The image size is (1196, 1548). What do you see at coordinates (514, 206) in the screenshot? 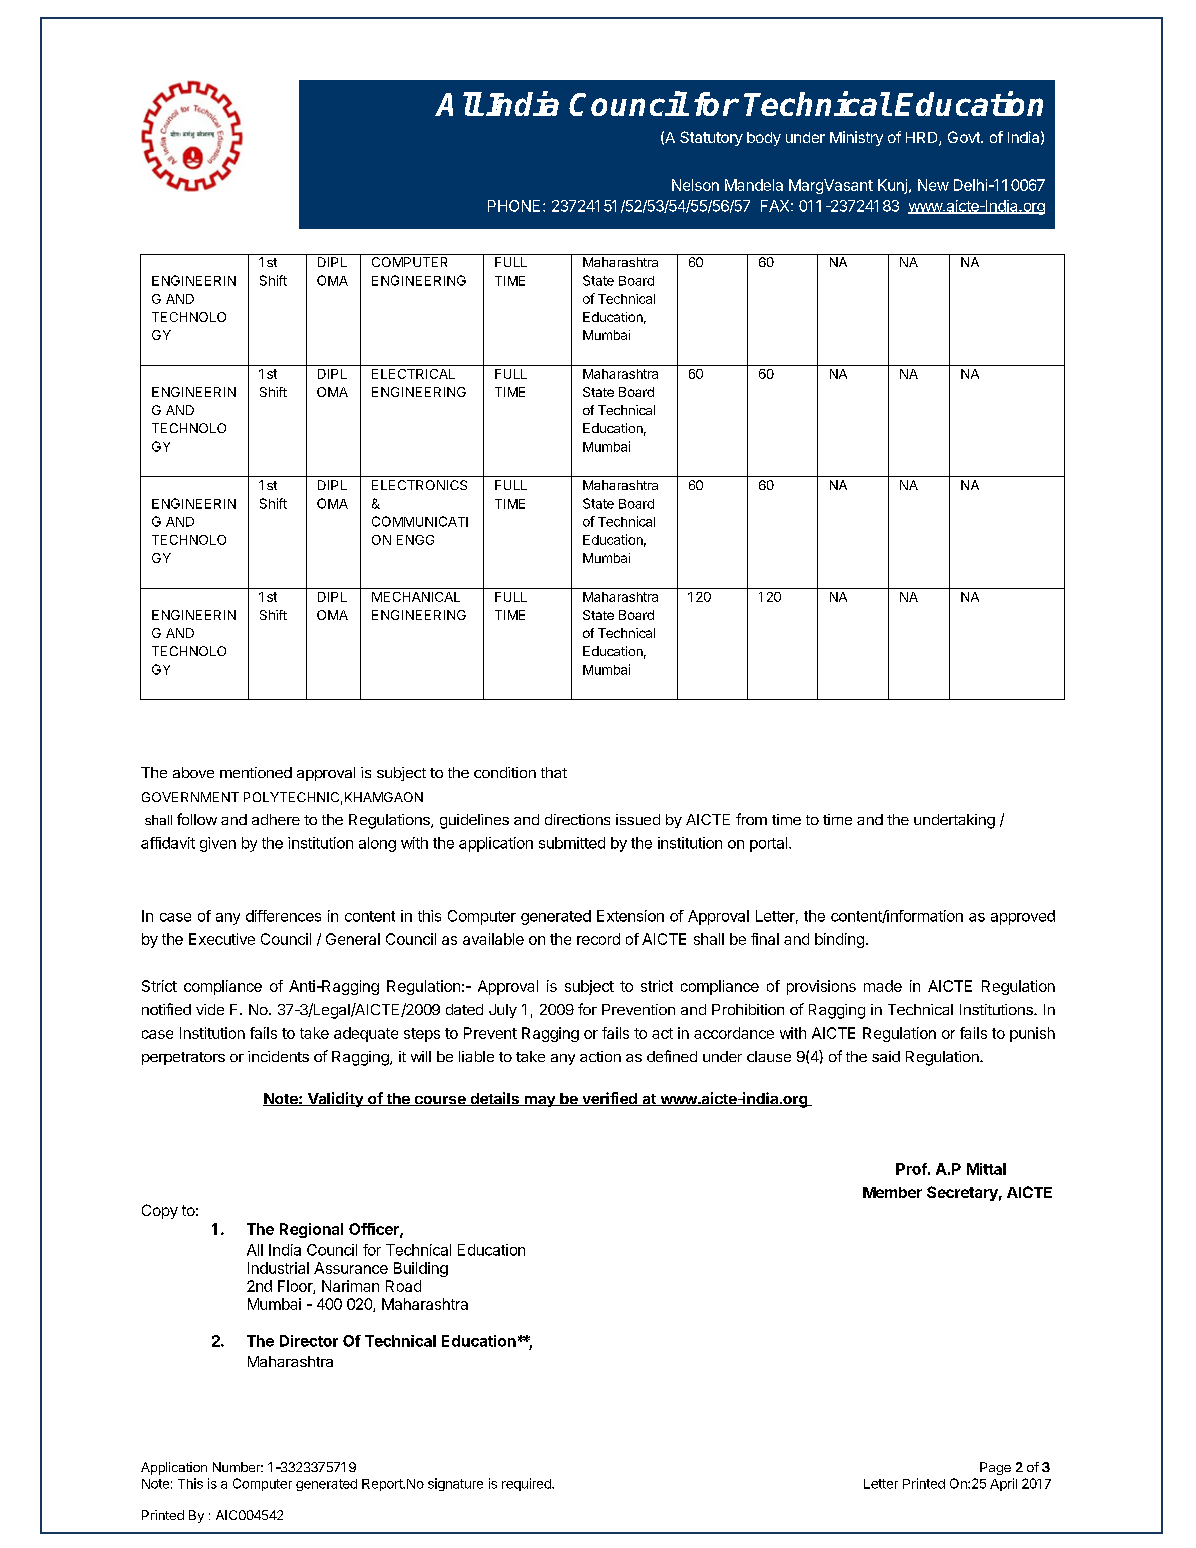
I see `PHONE` at bounding box center [514, 206].
